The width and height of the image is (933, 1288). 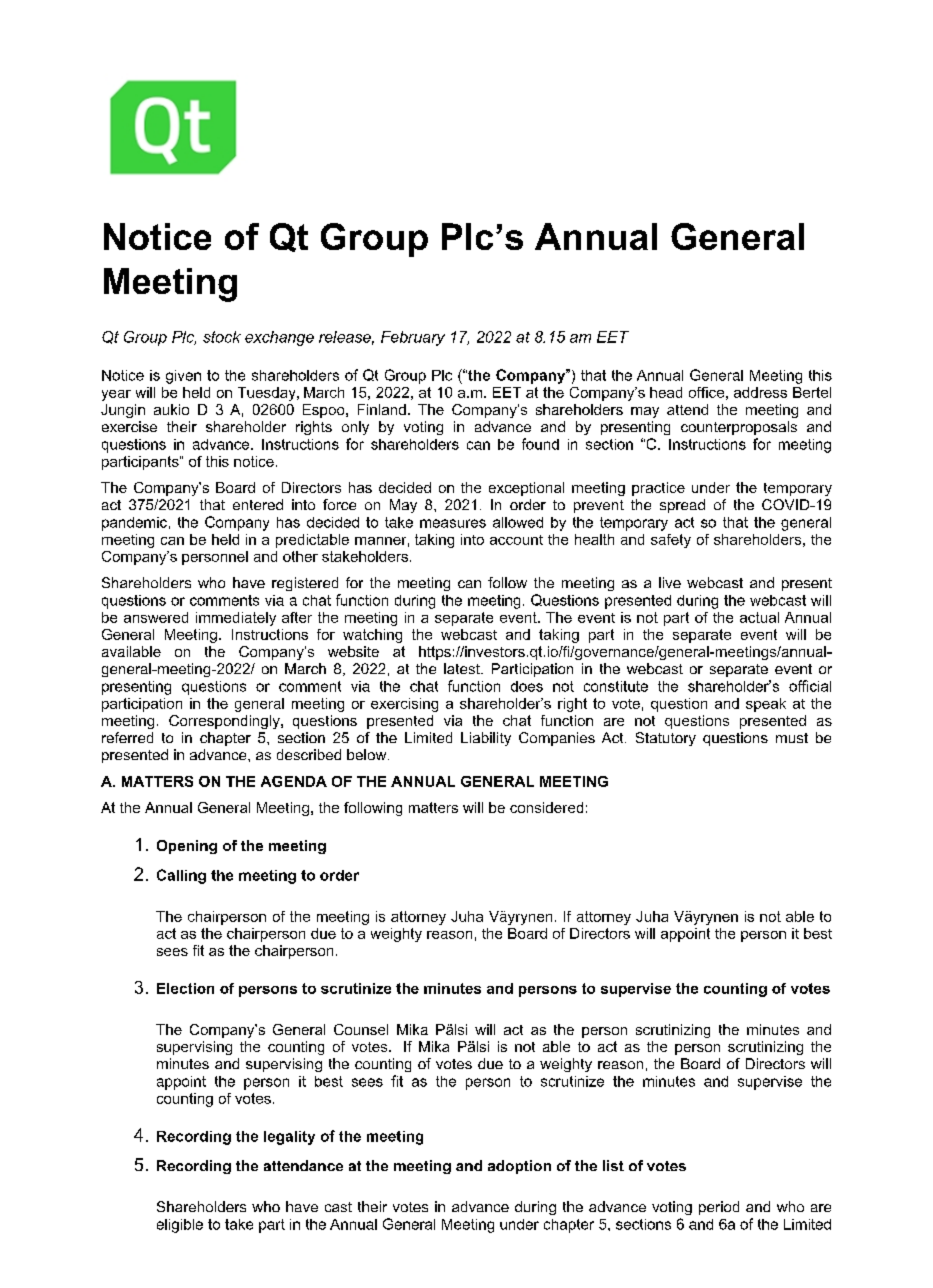 I want to click on February, so click(x=413, y=338).
